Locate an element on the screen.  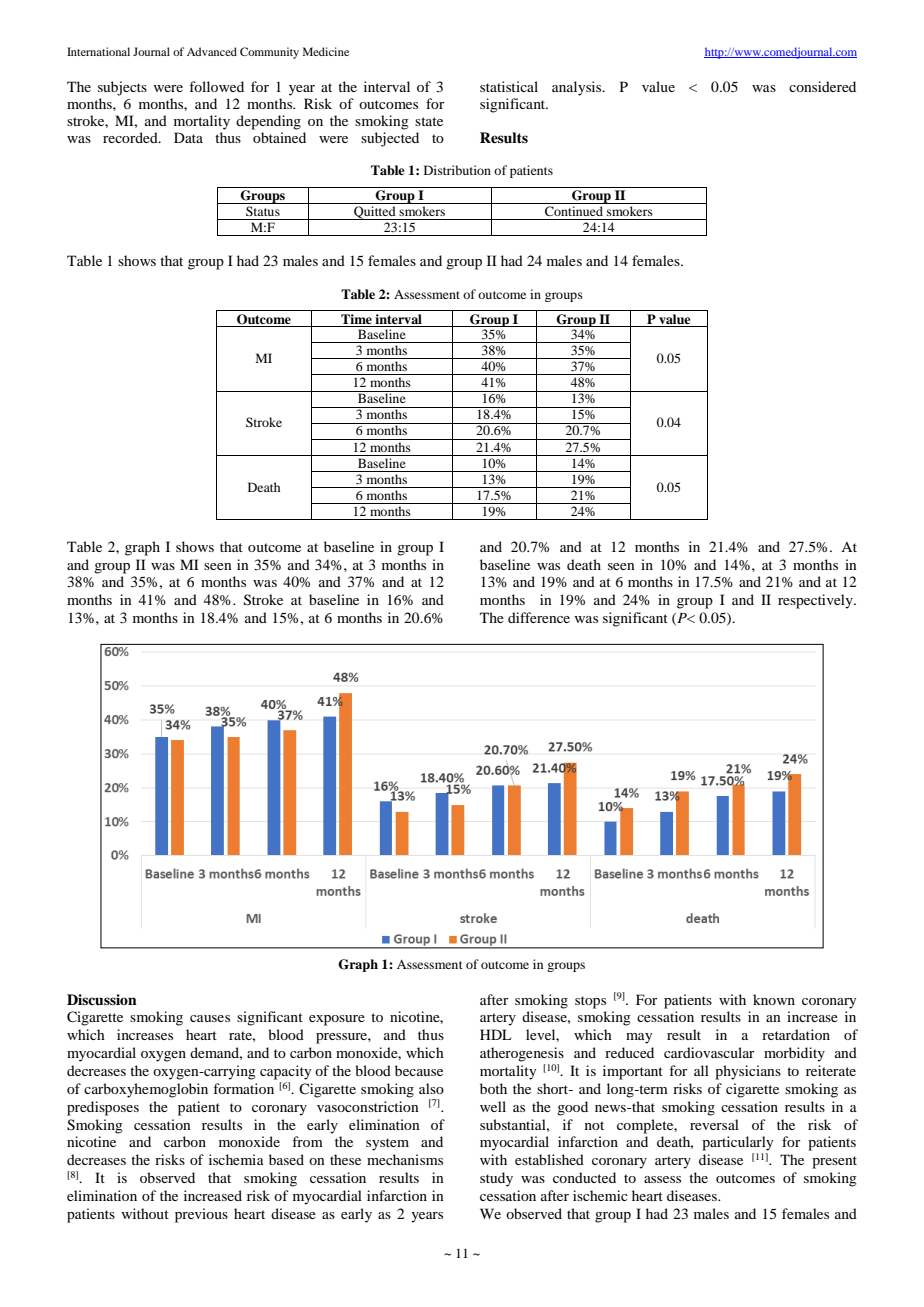
previous is located at coordinates (201, 1215).
